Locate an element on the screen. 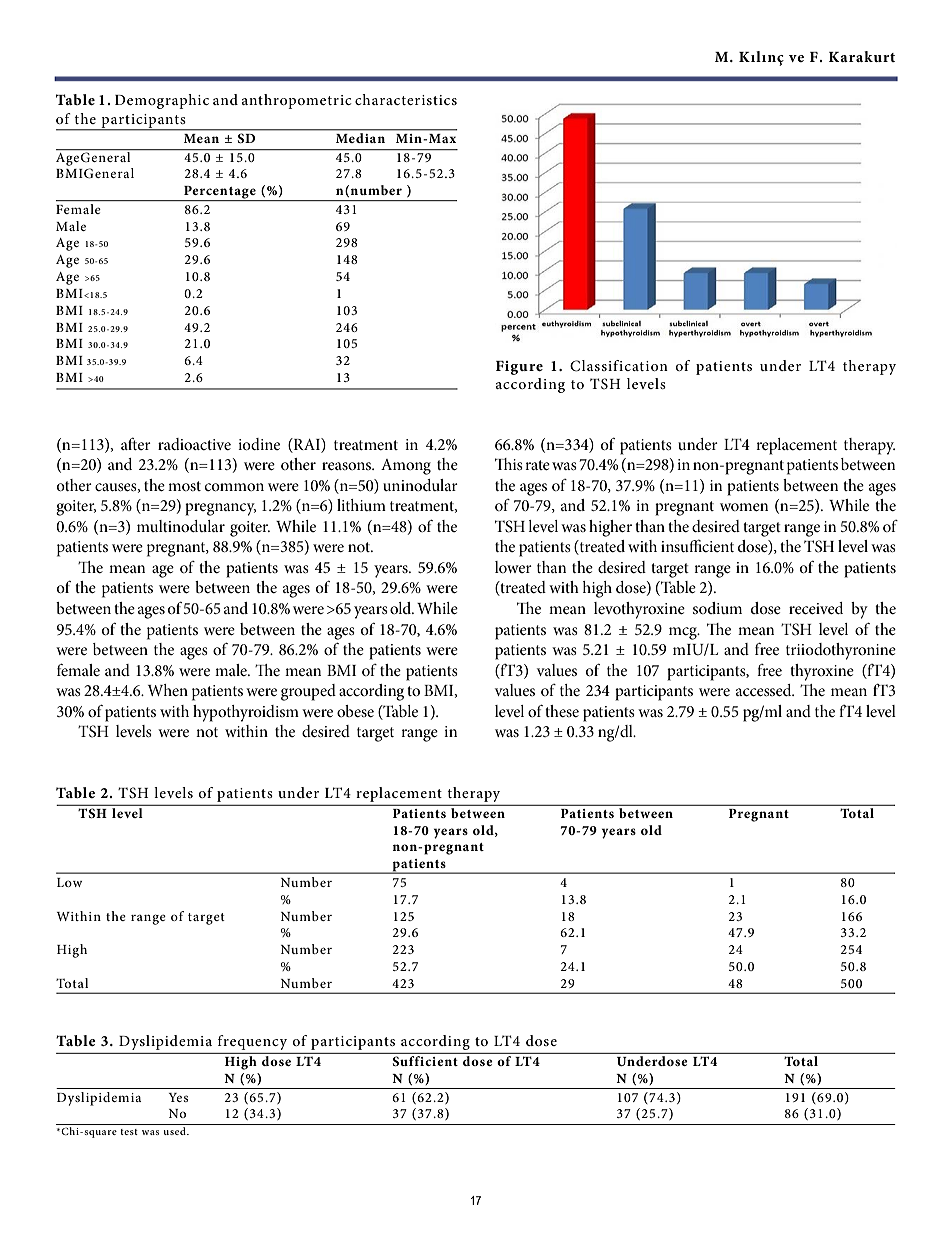  frequency is located at coordinates (252, 1042).
